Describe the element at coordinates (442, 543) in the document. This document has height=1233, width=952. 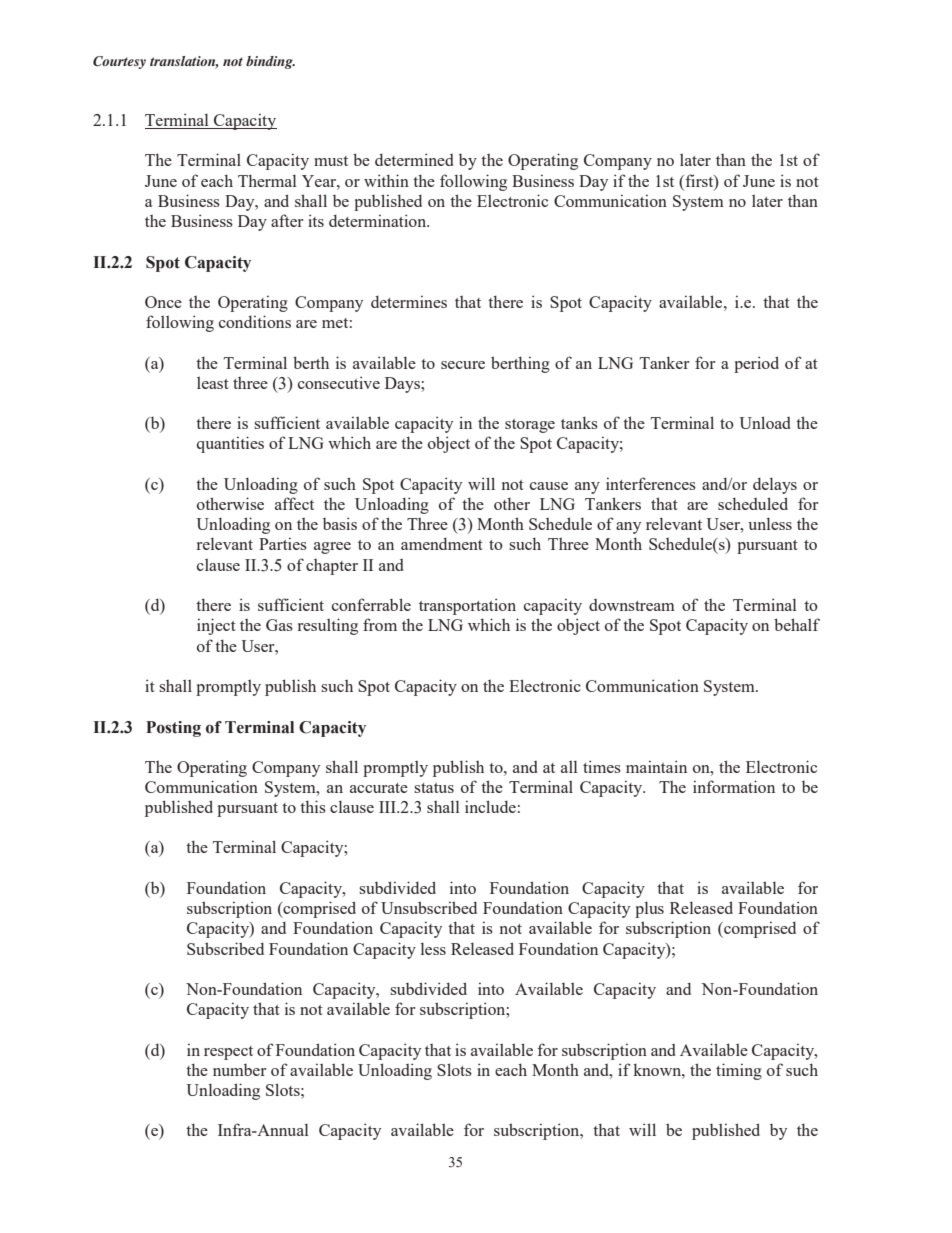
I see `amendment` at that location.
